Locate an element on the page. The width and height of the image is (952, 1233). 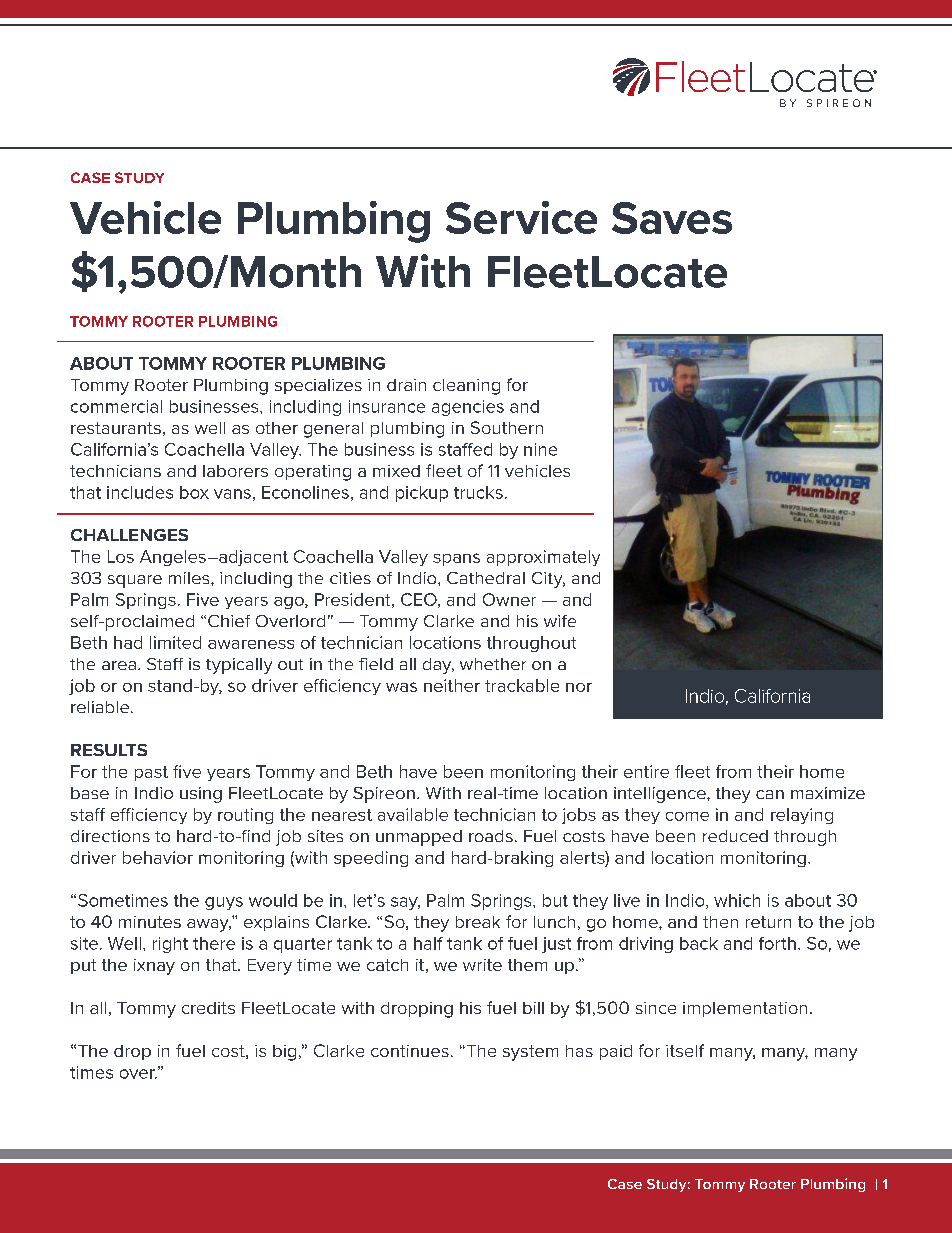
spans is located at coordinates (456, 559).
